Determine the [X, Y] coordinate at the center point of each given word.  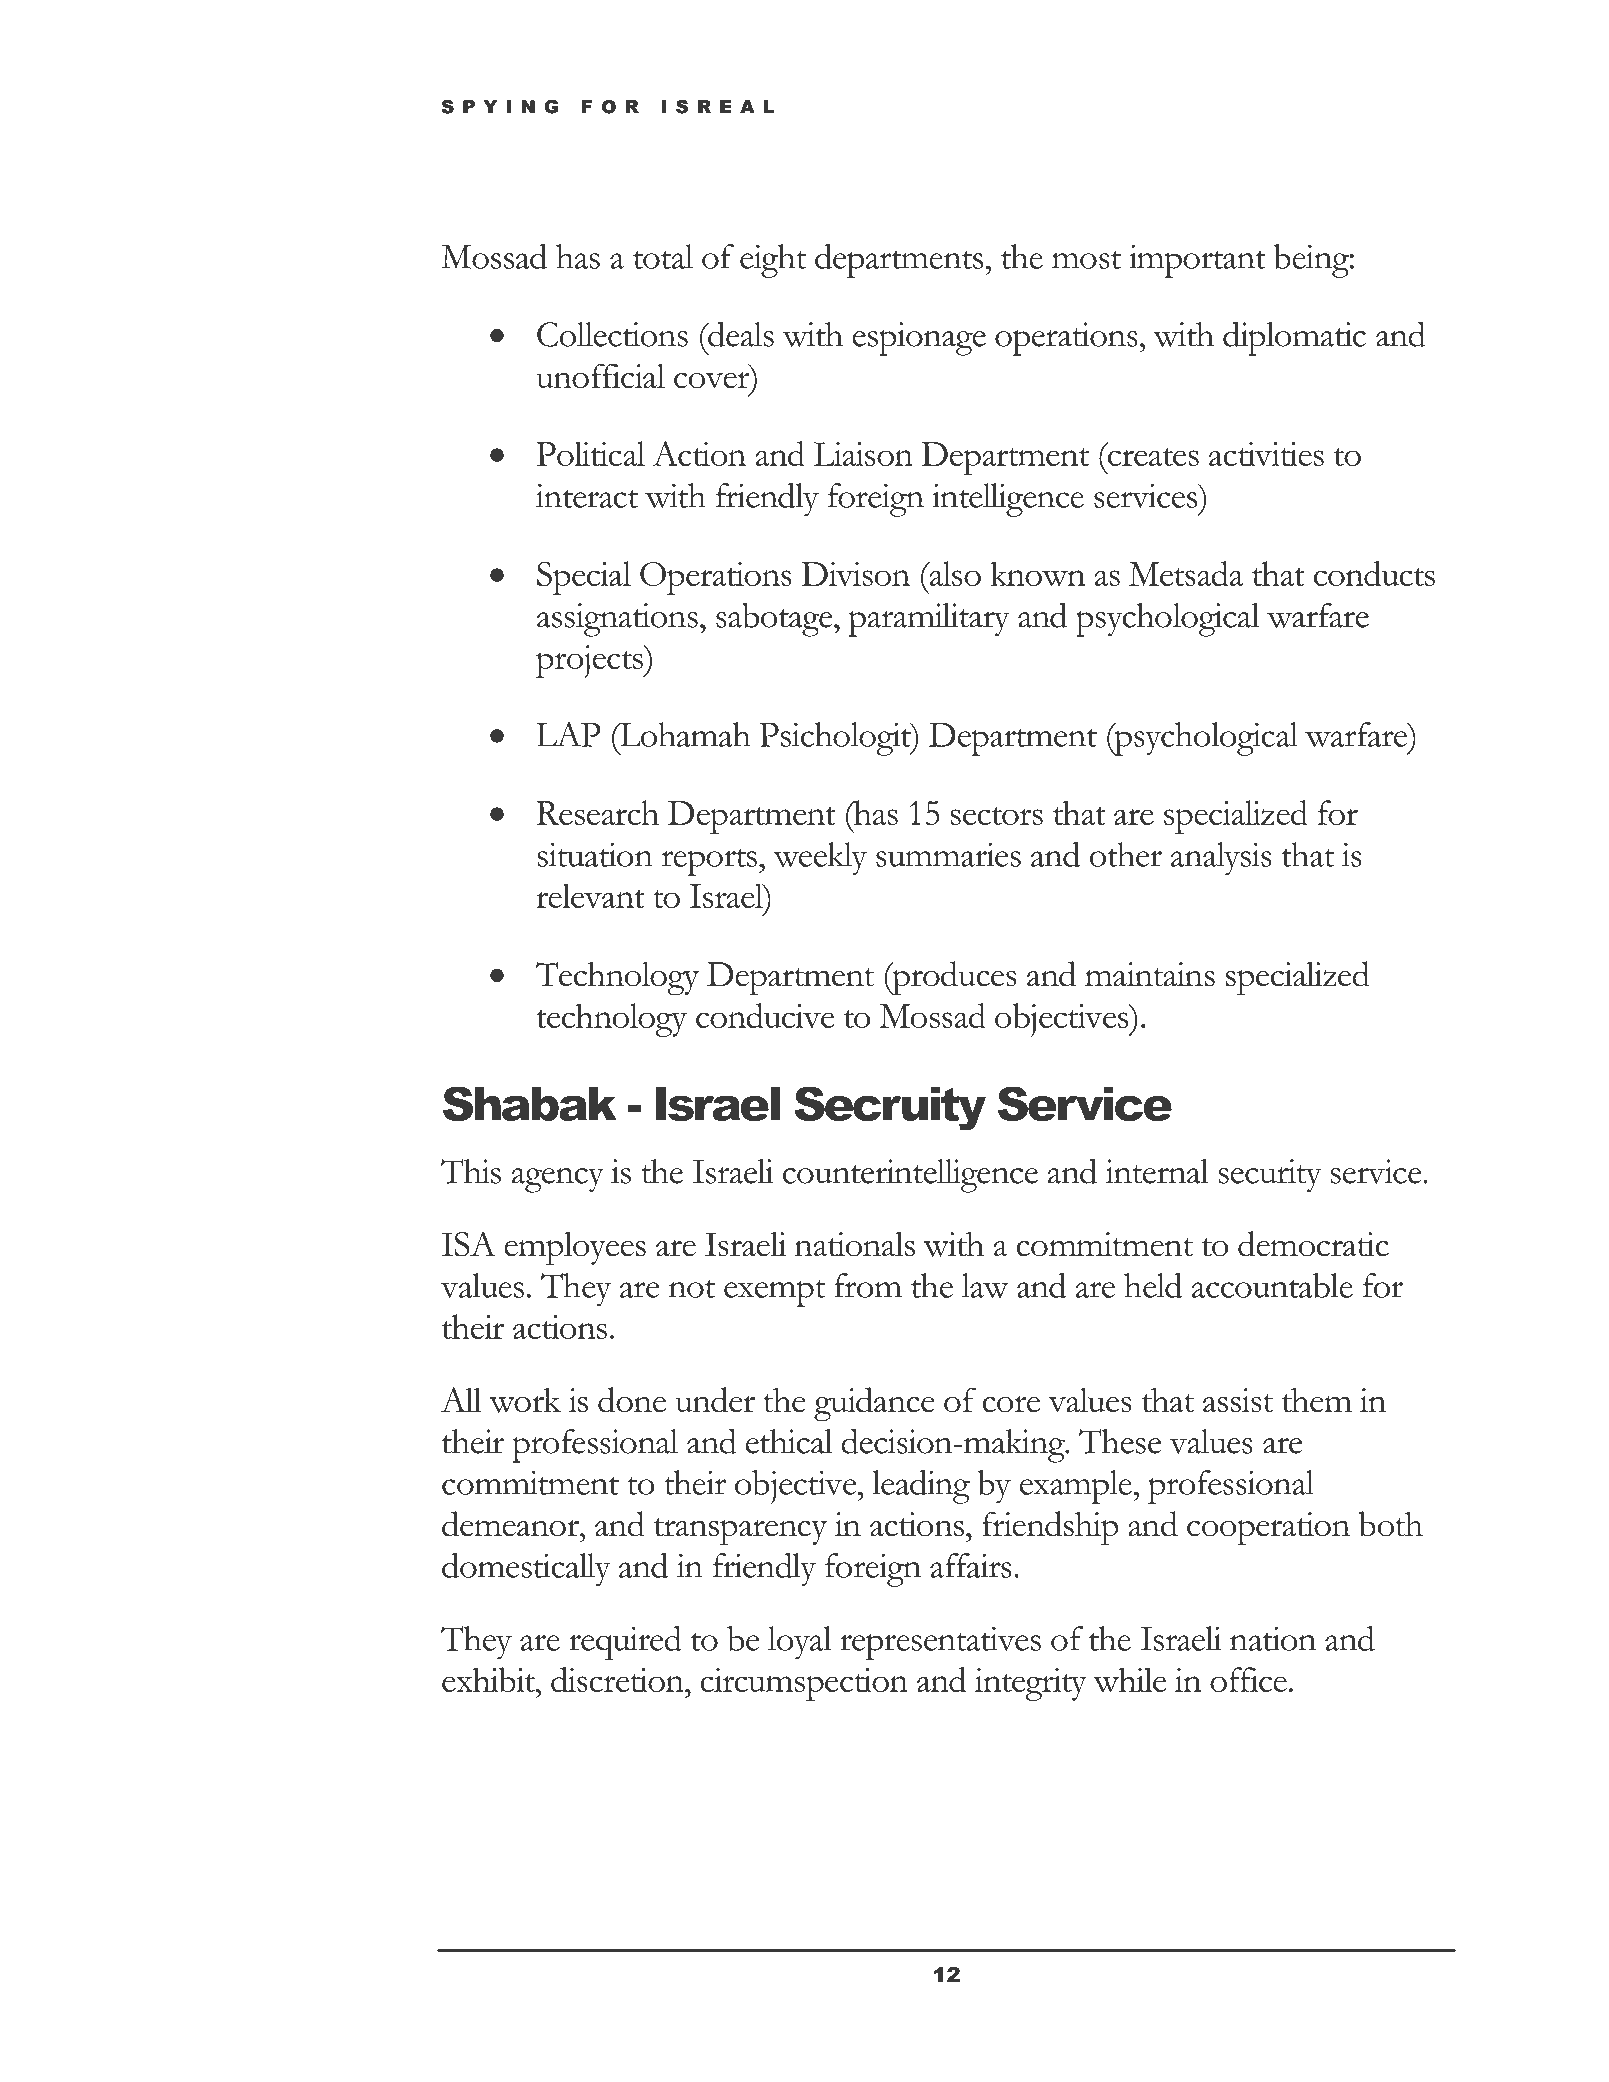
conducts [1374, 573]
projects [590, 661]
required [625, 1643]
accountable [1272, 1285]
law [985, 1285]
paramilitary [929, 620]
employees [575, 1249]
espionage [919, 339]
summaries [948, 854]
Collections [612, 334]
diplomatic [1294, 338]
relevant [590, 895]
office [1248, 1679]
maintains [1150, 974]
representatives [940, 1643]
